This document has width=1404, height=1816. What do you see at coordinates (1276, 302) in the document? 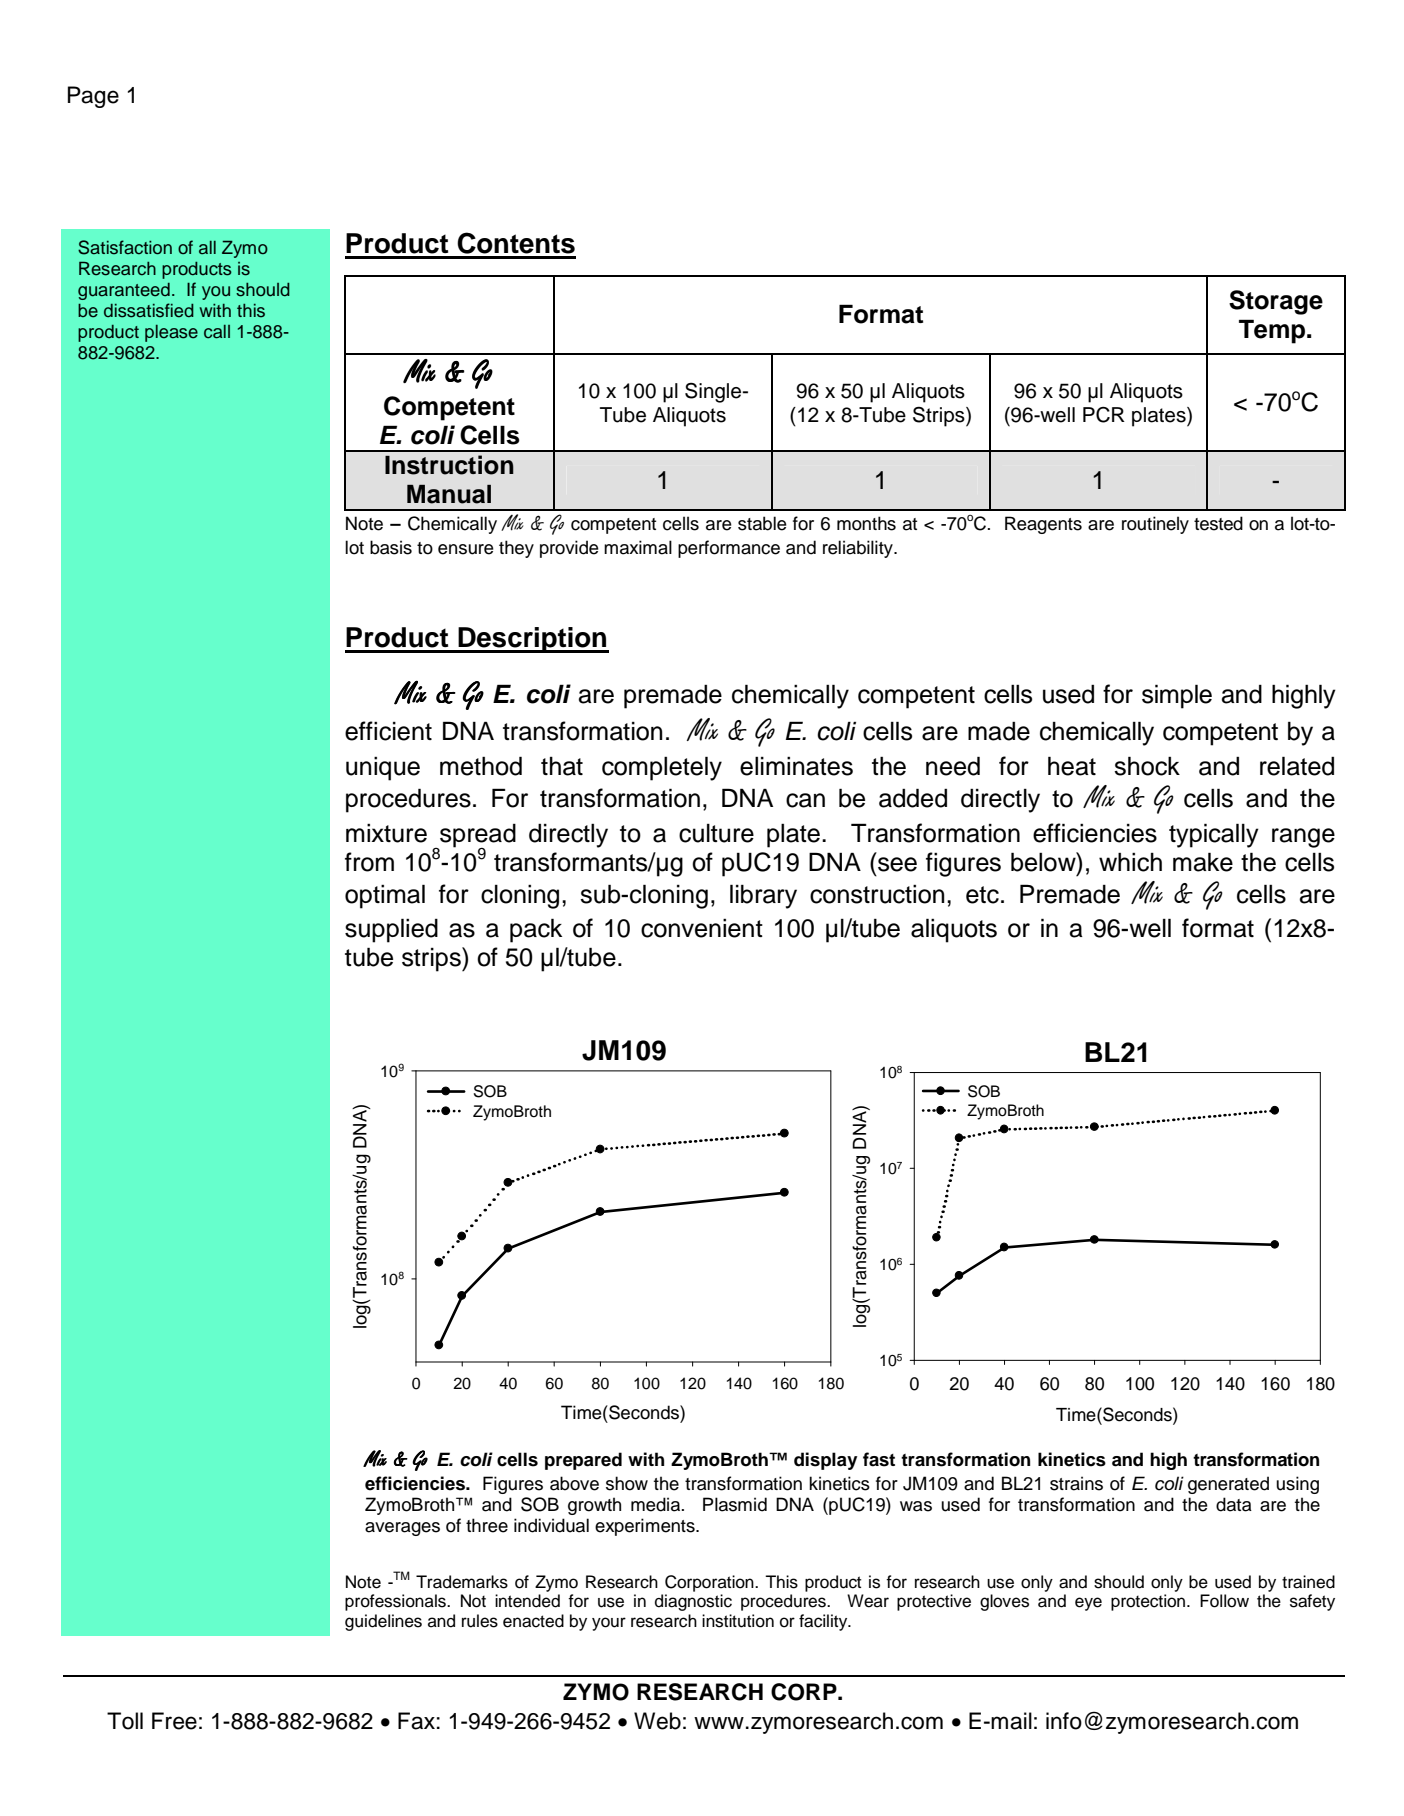
I see `Storage` at bounding box center [1276, 302].
